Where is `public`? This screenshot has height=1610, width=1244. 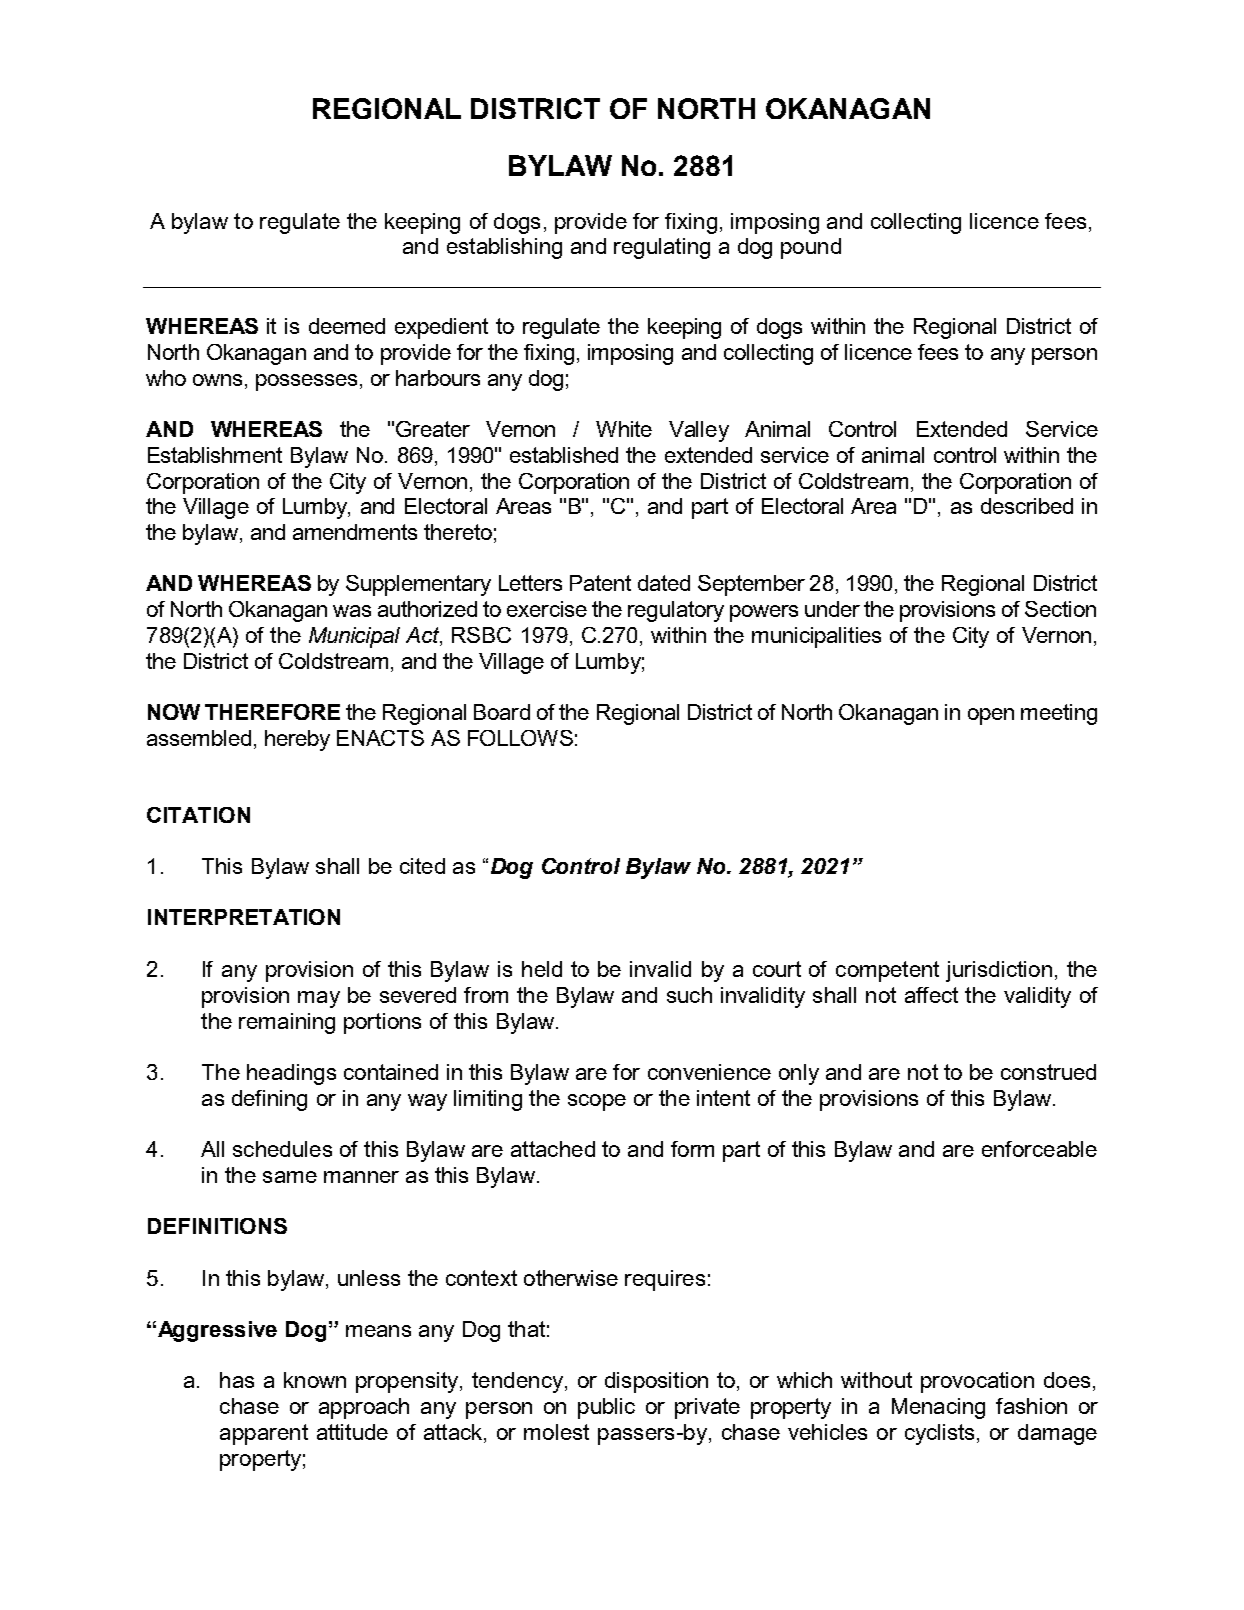
public is located at coordinates (606, 1408).
